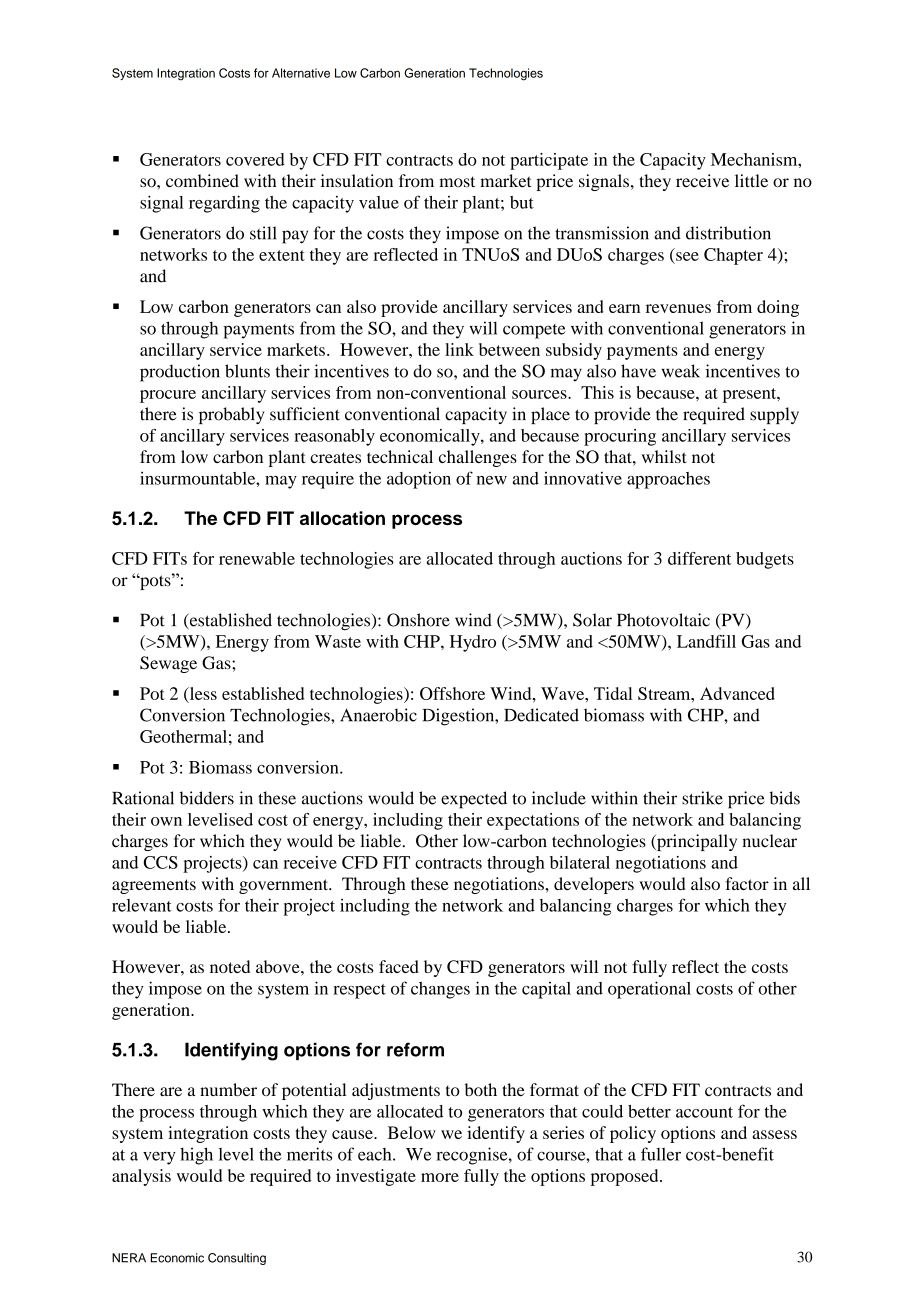 The width and height of the document is (924, 1308). What do you see at coordinates (440, 1177) in the document?
I see `more` at bounding box center [440, 1177].
